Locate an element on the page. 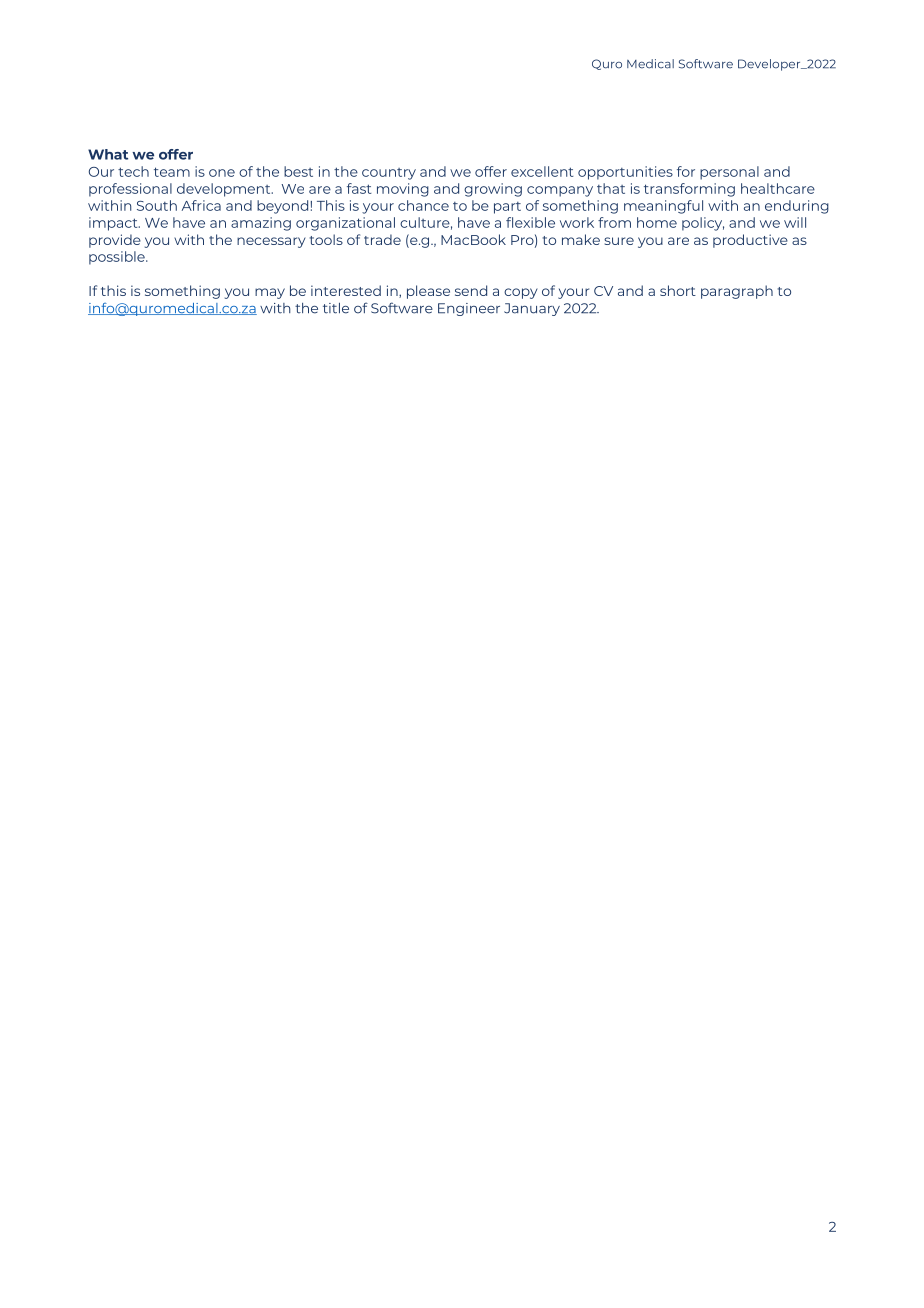 Image resolution: width=924 pixels, height=1308 pixels. trade is located at coordinates (382, 239).
